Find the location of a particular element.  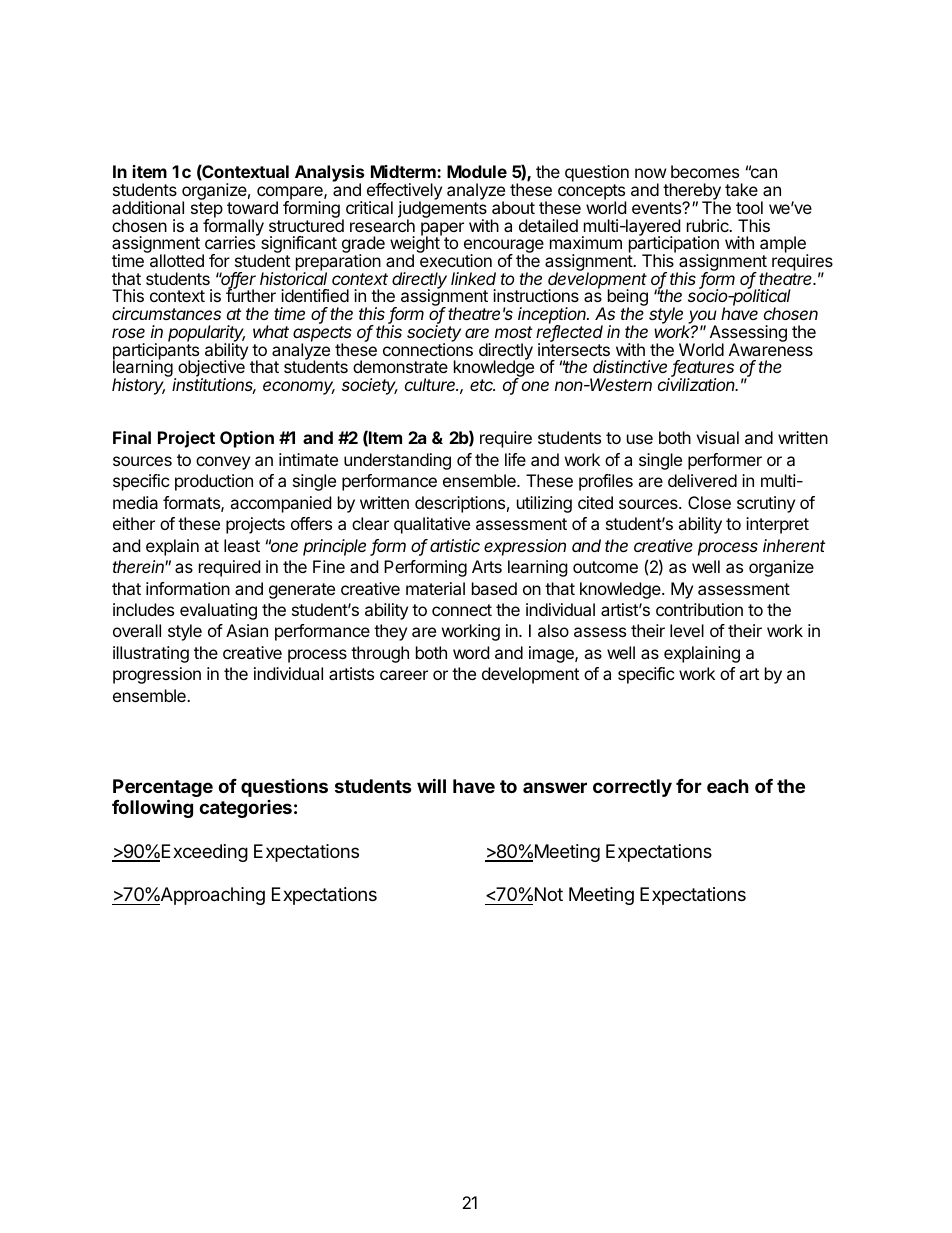

production is located at coordinates (214, 482).
